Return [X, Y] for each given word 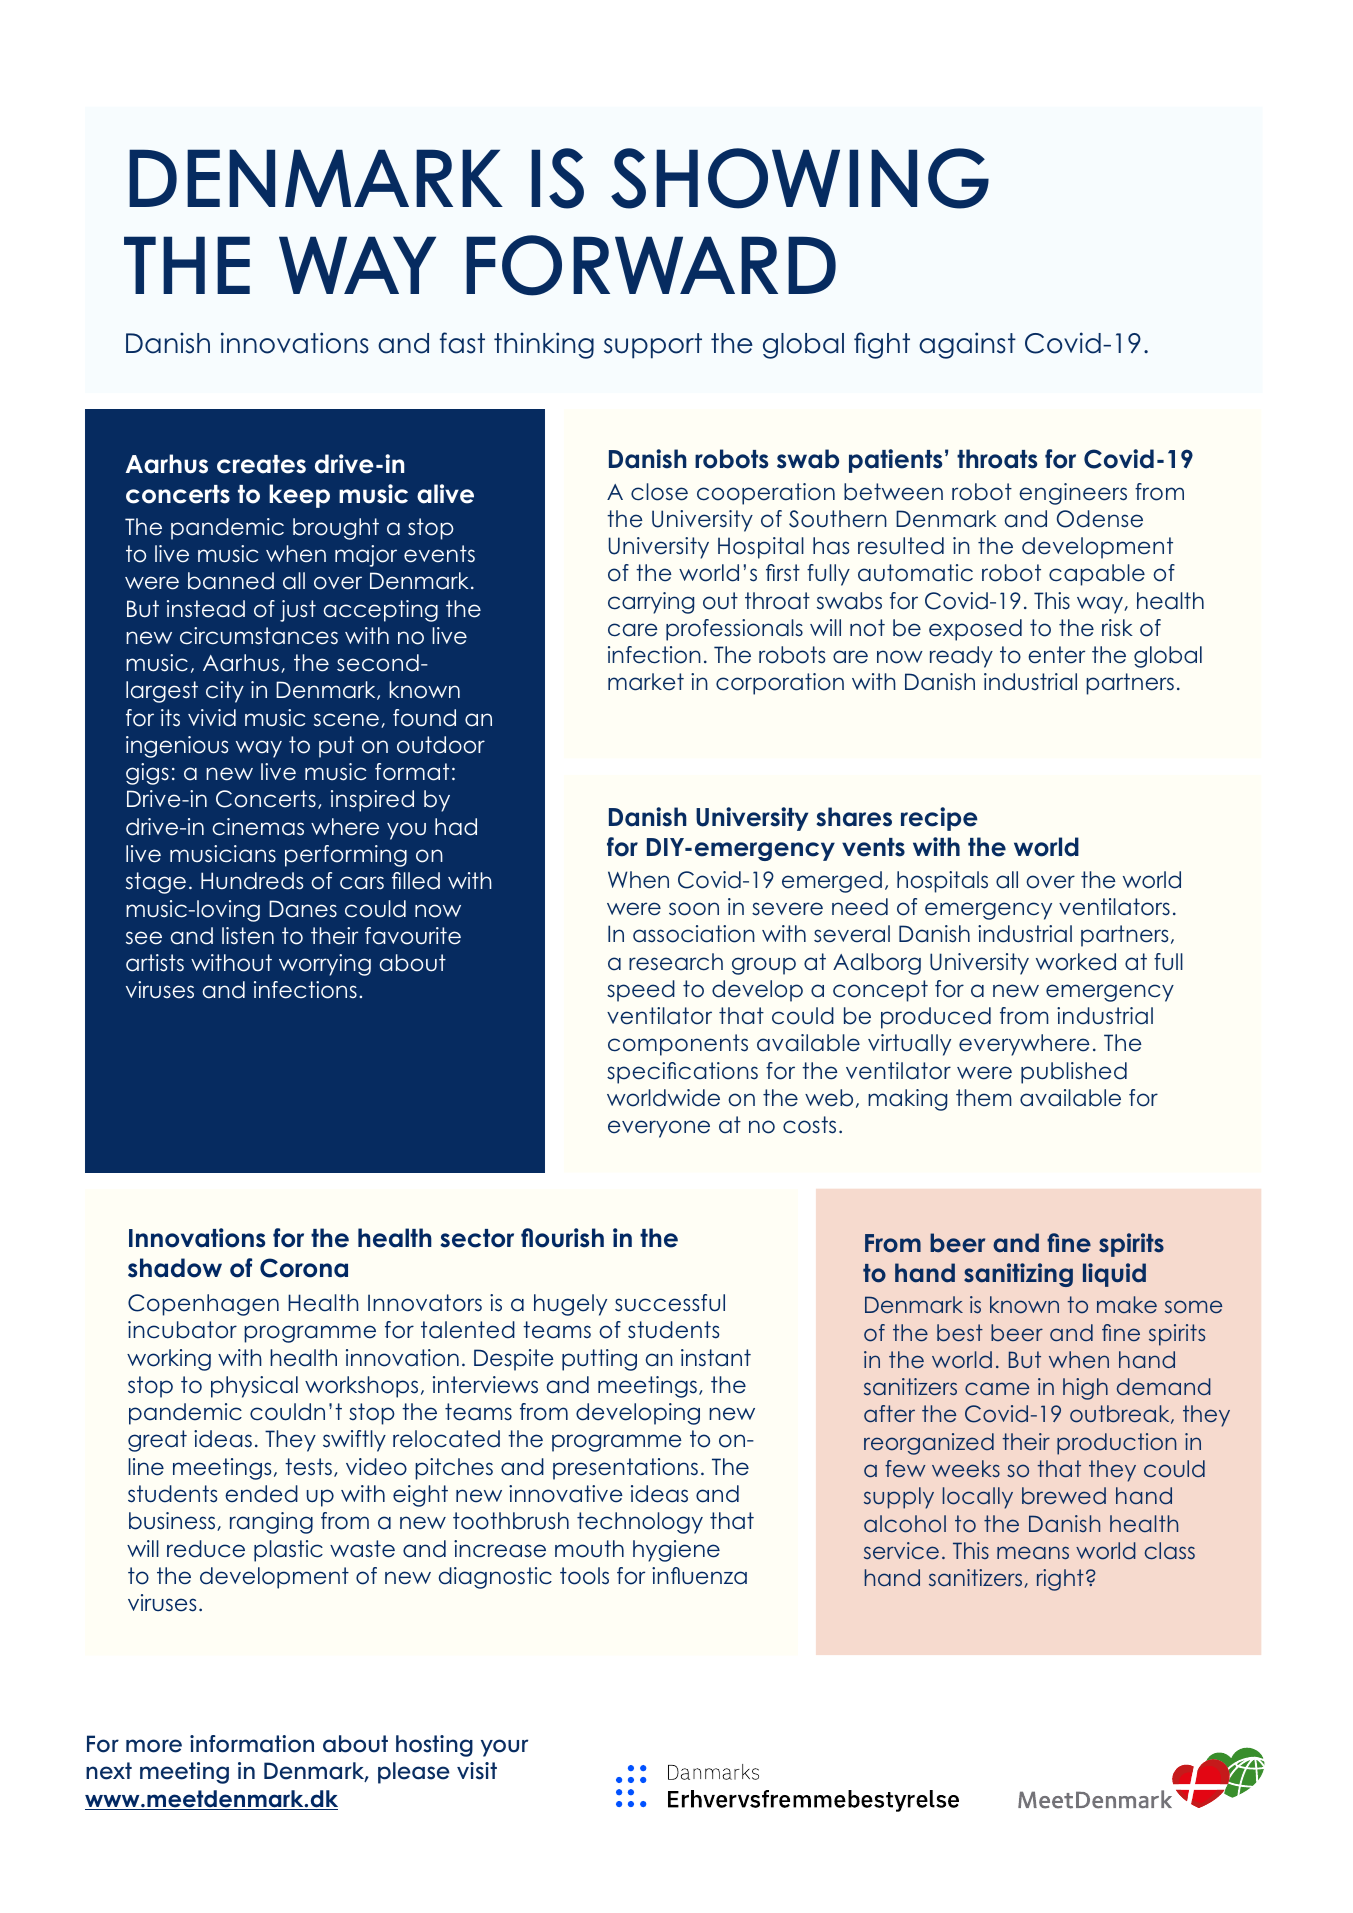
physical [254, 1387]
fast [462, 343]
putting [599, 1360]
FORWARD [651, 265]
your [504, 1748]
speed [641, 991]
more [154, 1746]
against [967, 345]
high [1085, 1389]
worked [1076, 962]
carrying [651, 603]
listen [248, 936]
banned [231, 581]
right [1060, 1580]
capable [1097, 575]
